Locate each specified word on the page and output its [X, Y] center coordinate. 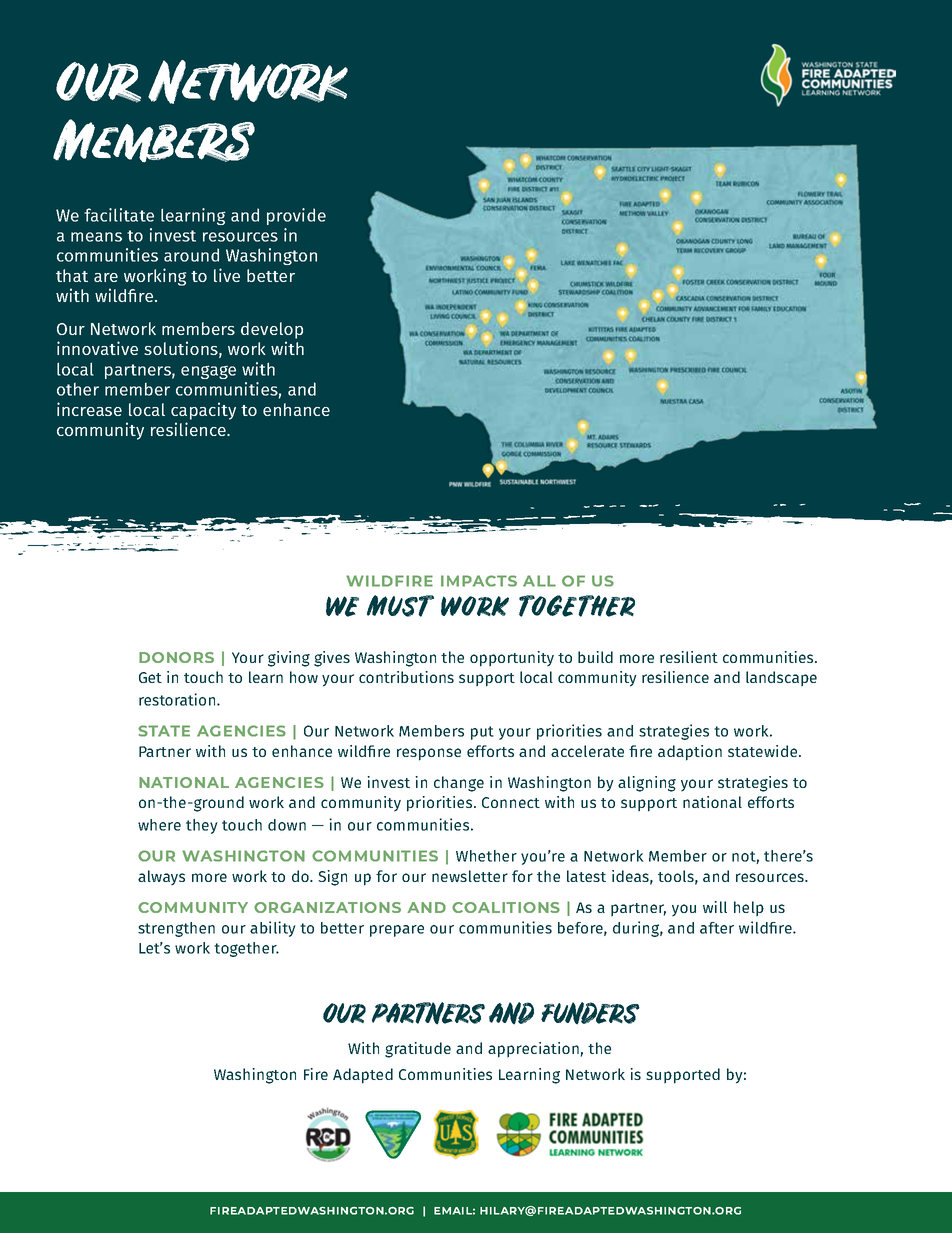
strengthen [176, 929]
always [161, 878]
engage [208, 372]
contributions [406, 677]
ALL [539, 581]
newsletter [470, 876]
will [715, 907]
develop [272, 330]
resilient [689, 657]
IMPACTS [479, 581]
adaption [690, 753]
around [191, 255]
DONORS [176, 657]
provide [296, 216]
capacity [203, 411]
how [304, 677]
